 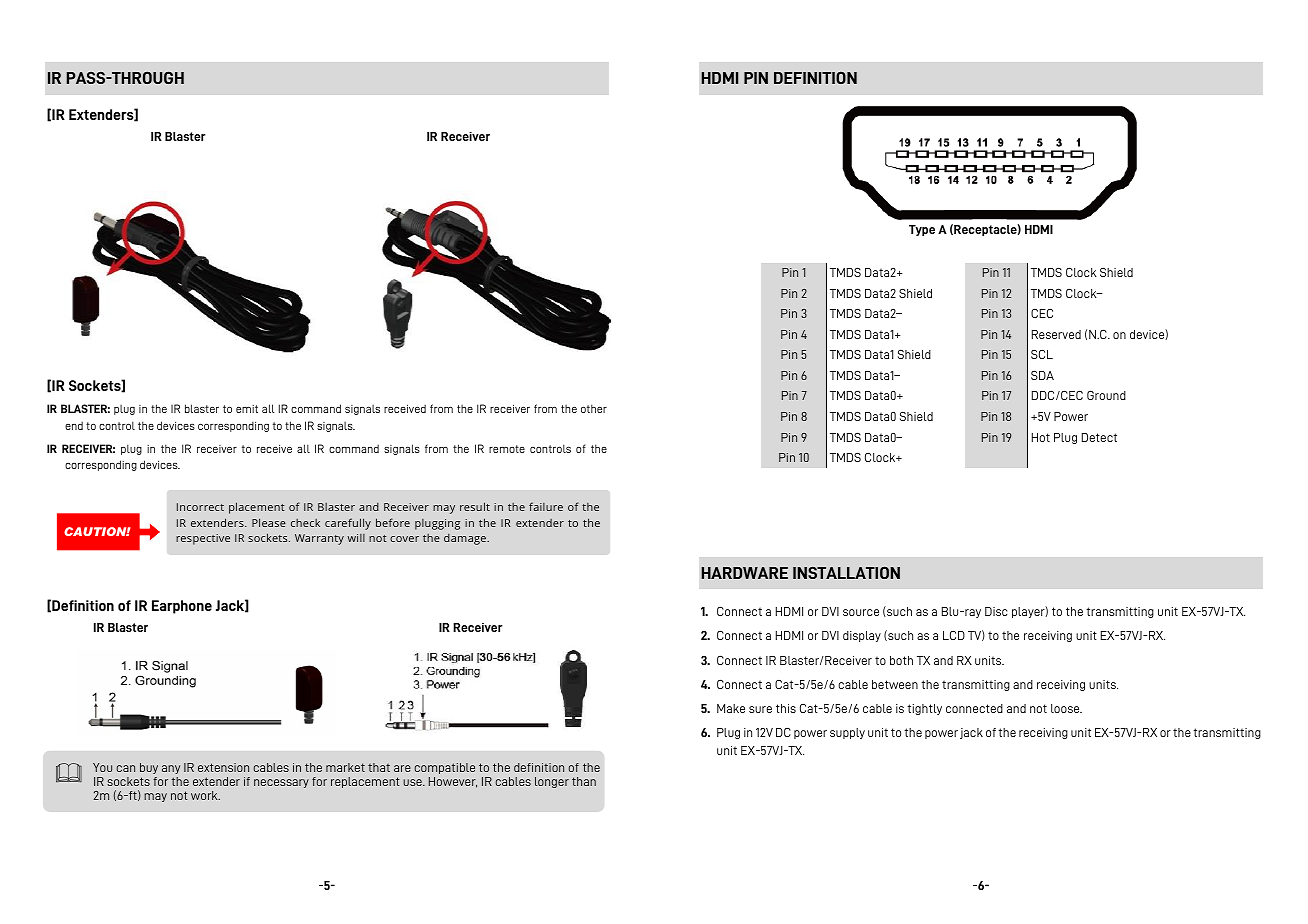 I want to click on than, so click(x=584, y=781).
